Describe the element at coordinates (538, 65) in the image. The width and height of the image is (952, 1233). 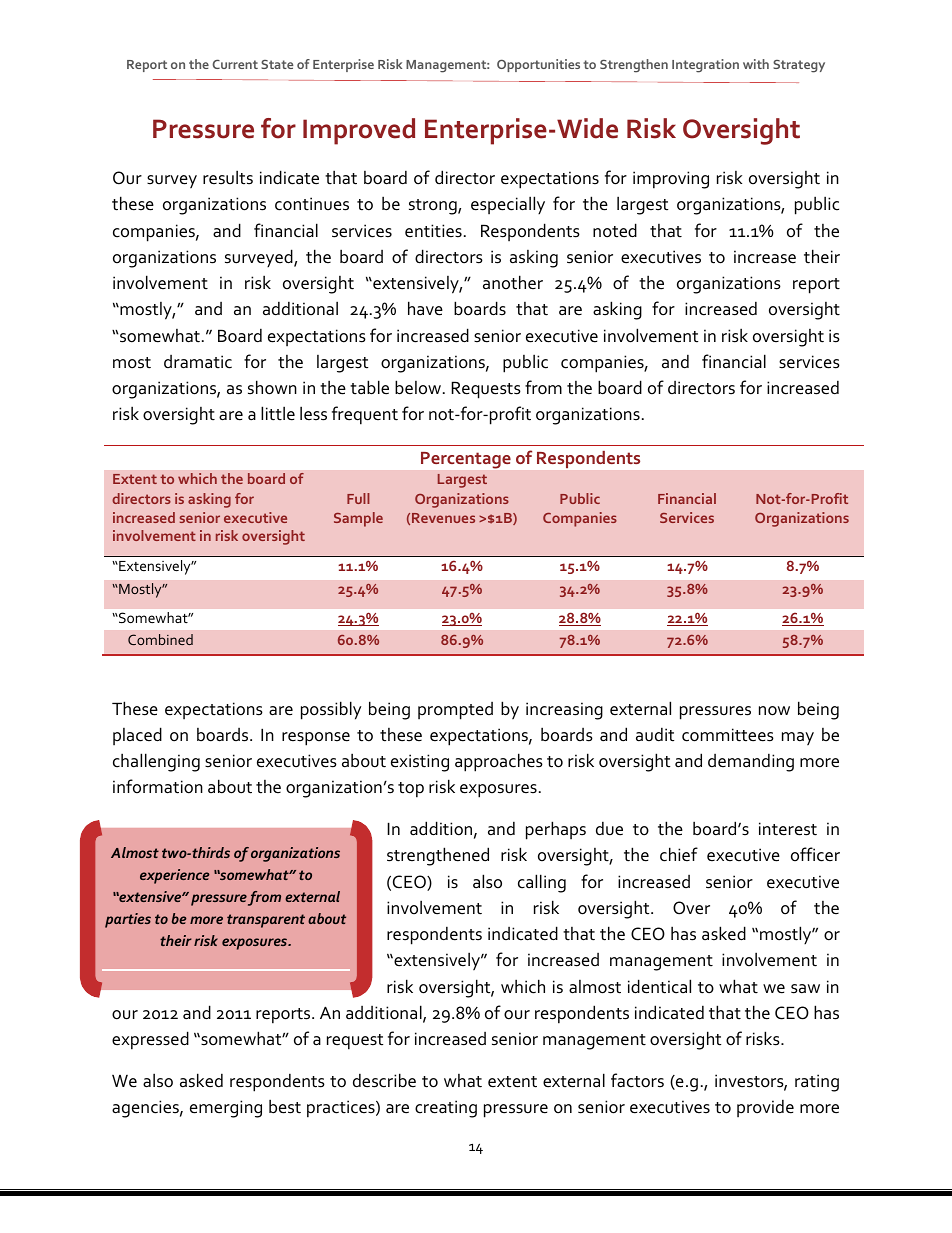
I see `Opportunities` at that location.
